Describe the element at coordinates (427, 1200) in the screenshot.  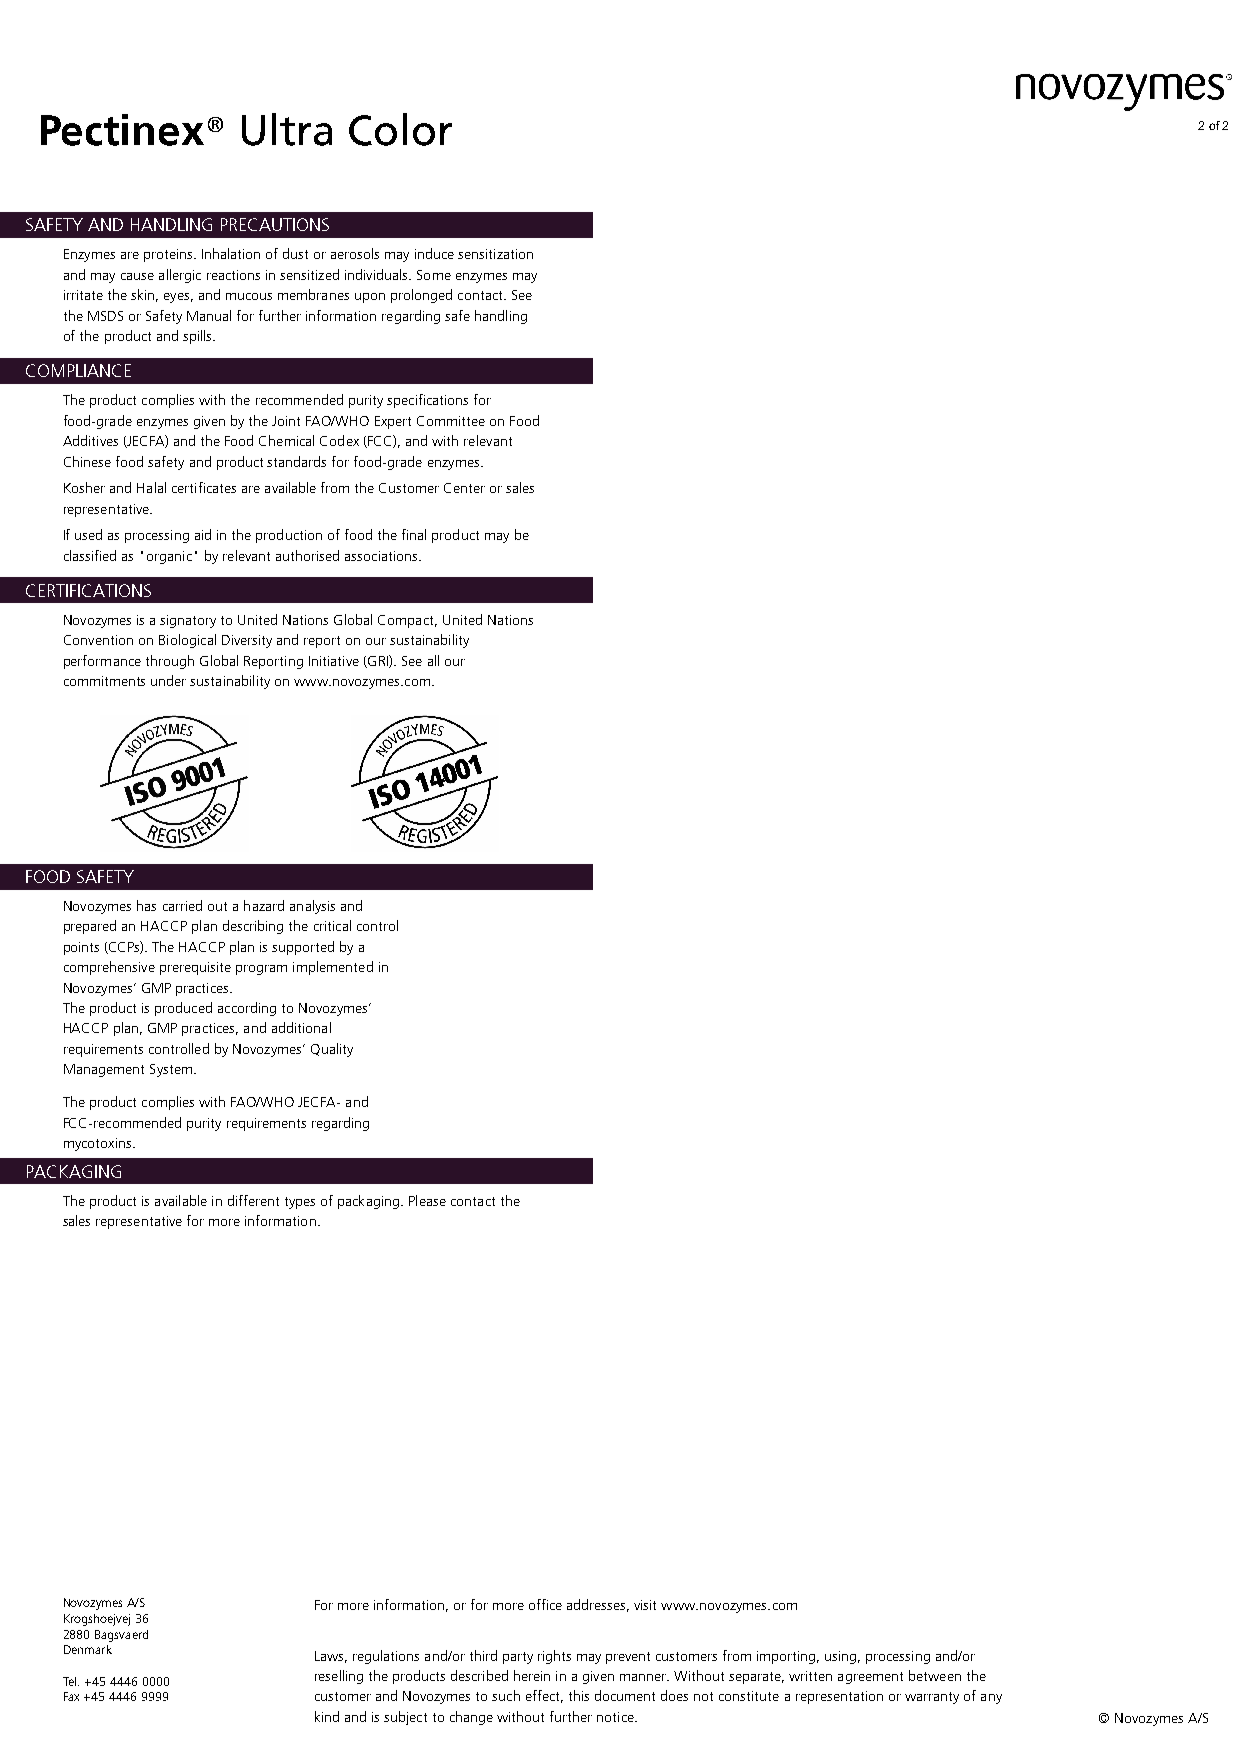
I see `Please` at that location.
